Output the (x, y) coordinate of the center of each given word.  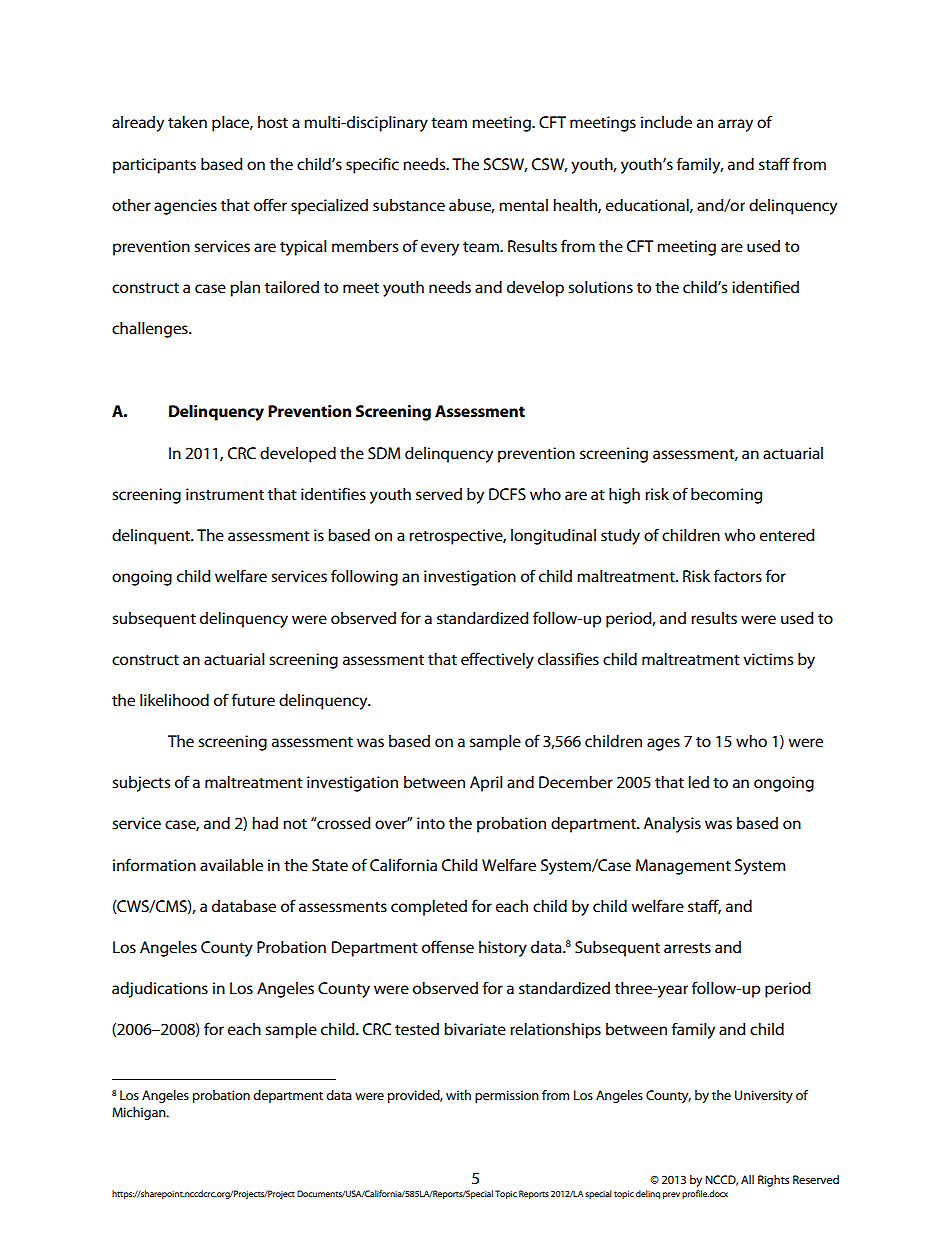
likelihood (174, 700)
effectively (497, 660)
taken (187, 122)
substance (409, 205)
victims (768, 659)
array (735, 125)
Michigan (140, 1113)
